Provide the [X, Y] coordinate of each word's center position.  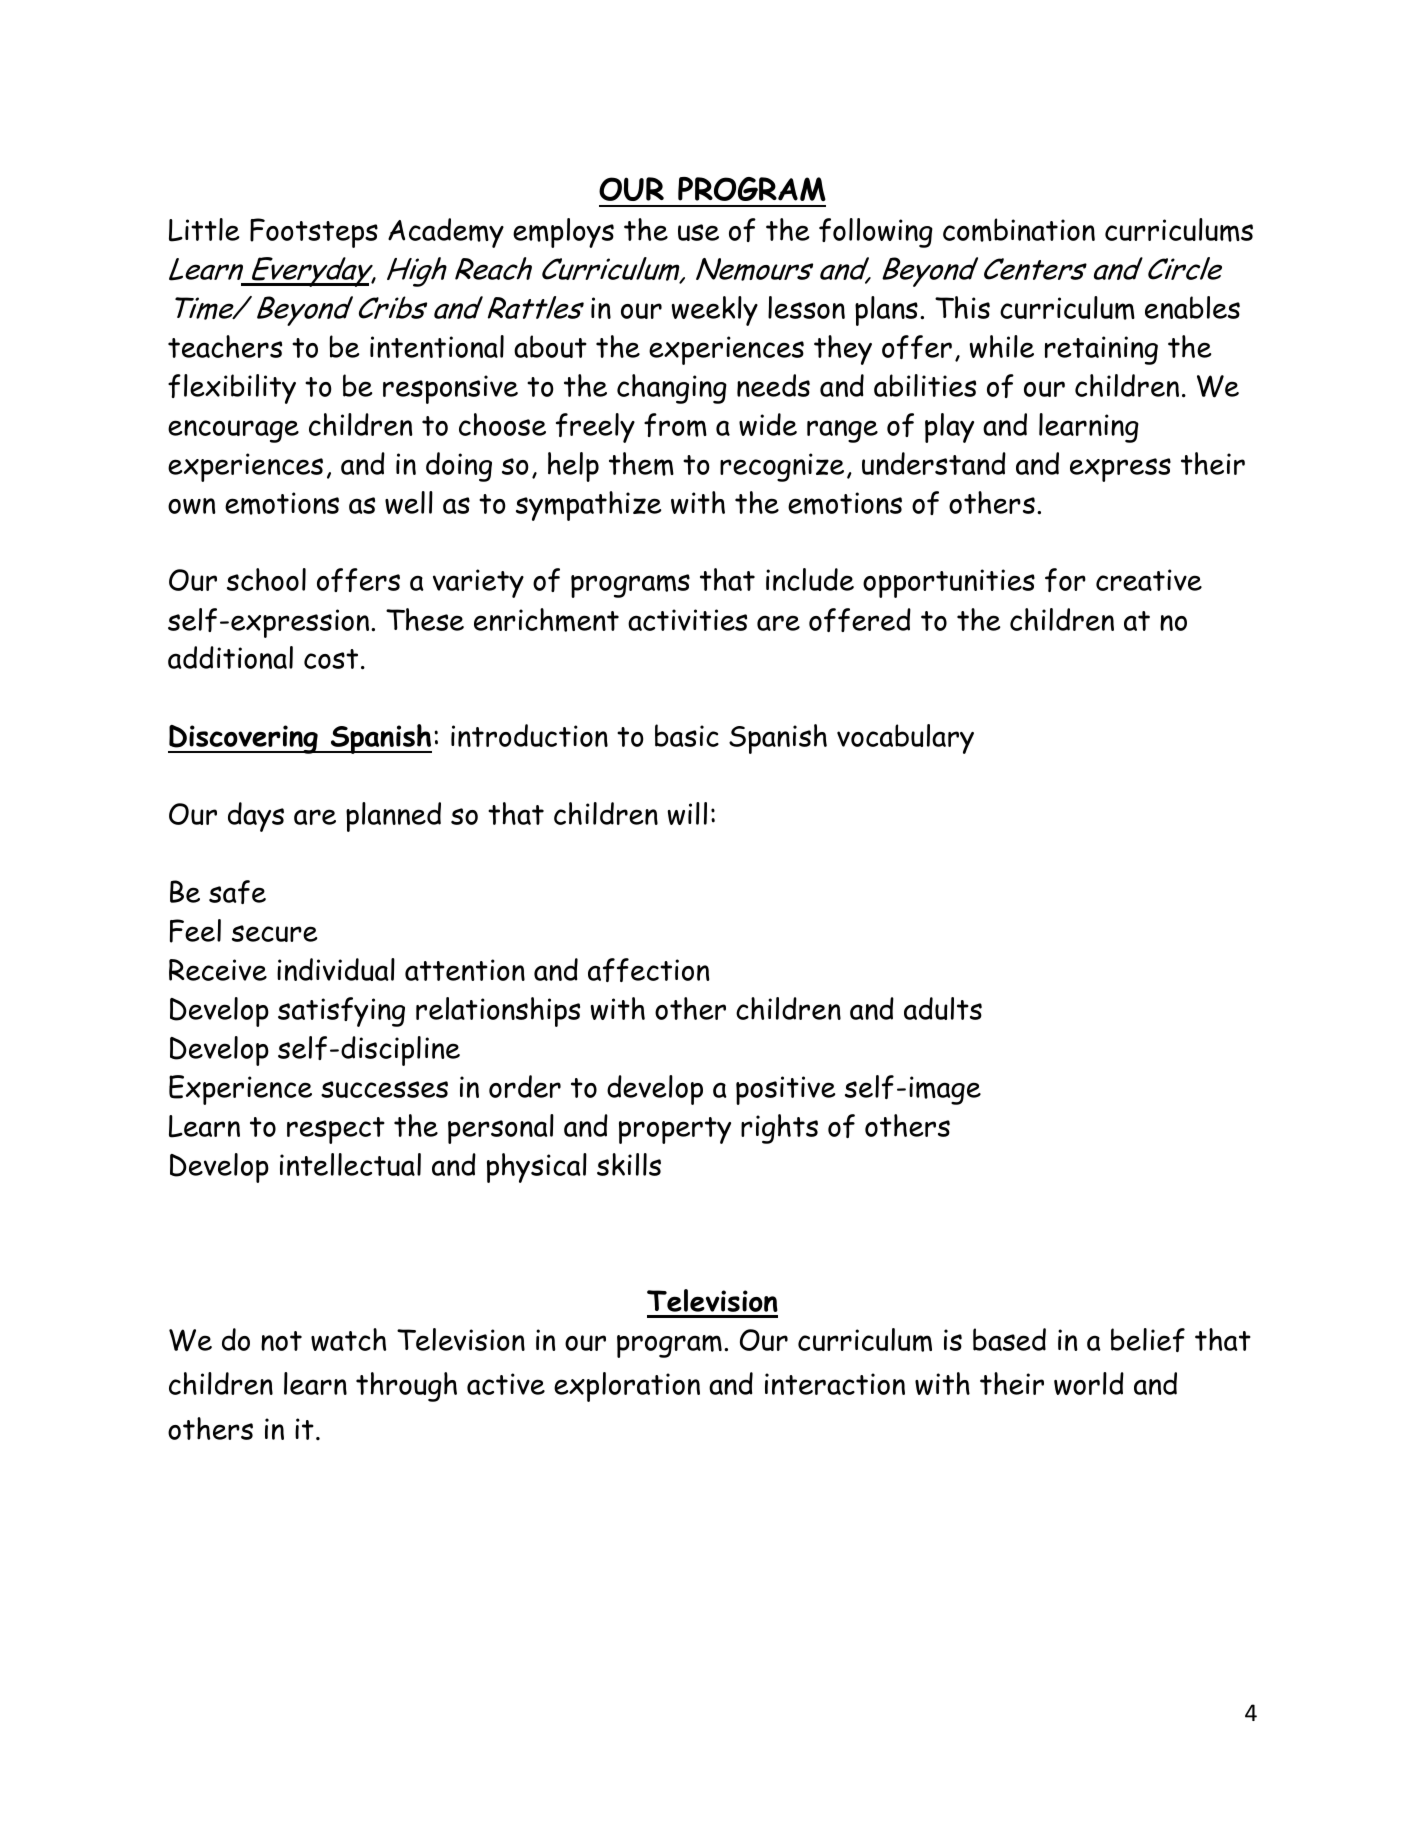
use [698, 232]
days [256, 817]
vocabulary [905, 739]
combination [1019, 230]
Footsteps [314, 233]
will [687, 813]
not [281, 1341]
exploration [627, 1387]
